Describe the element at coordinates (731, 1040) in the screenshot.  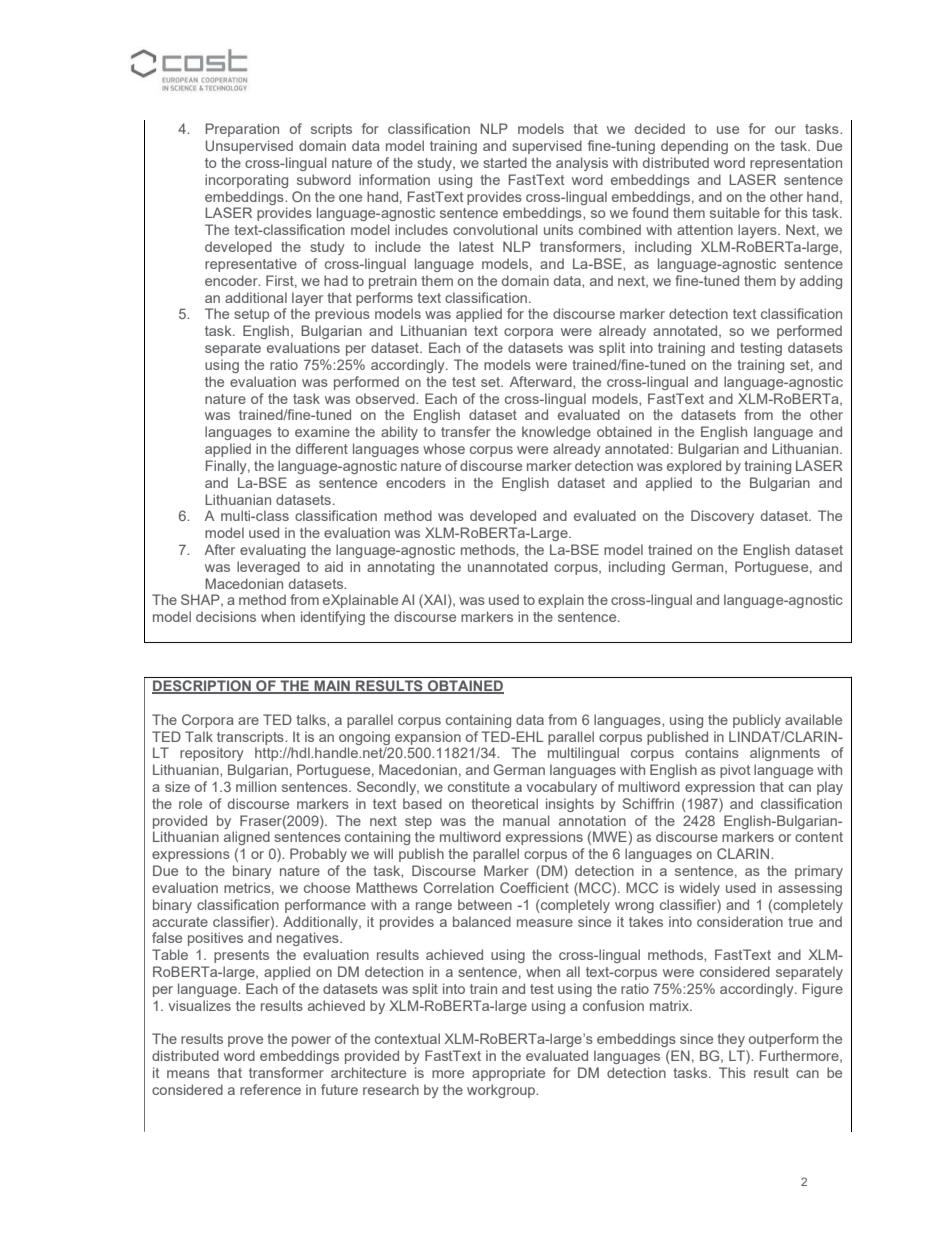
I see `they` at that location.
